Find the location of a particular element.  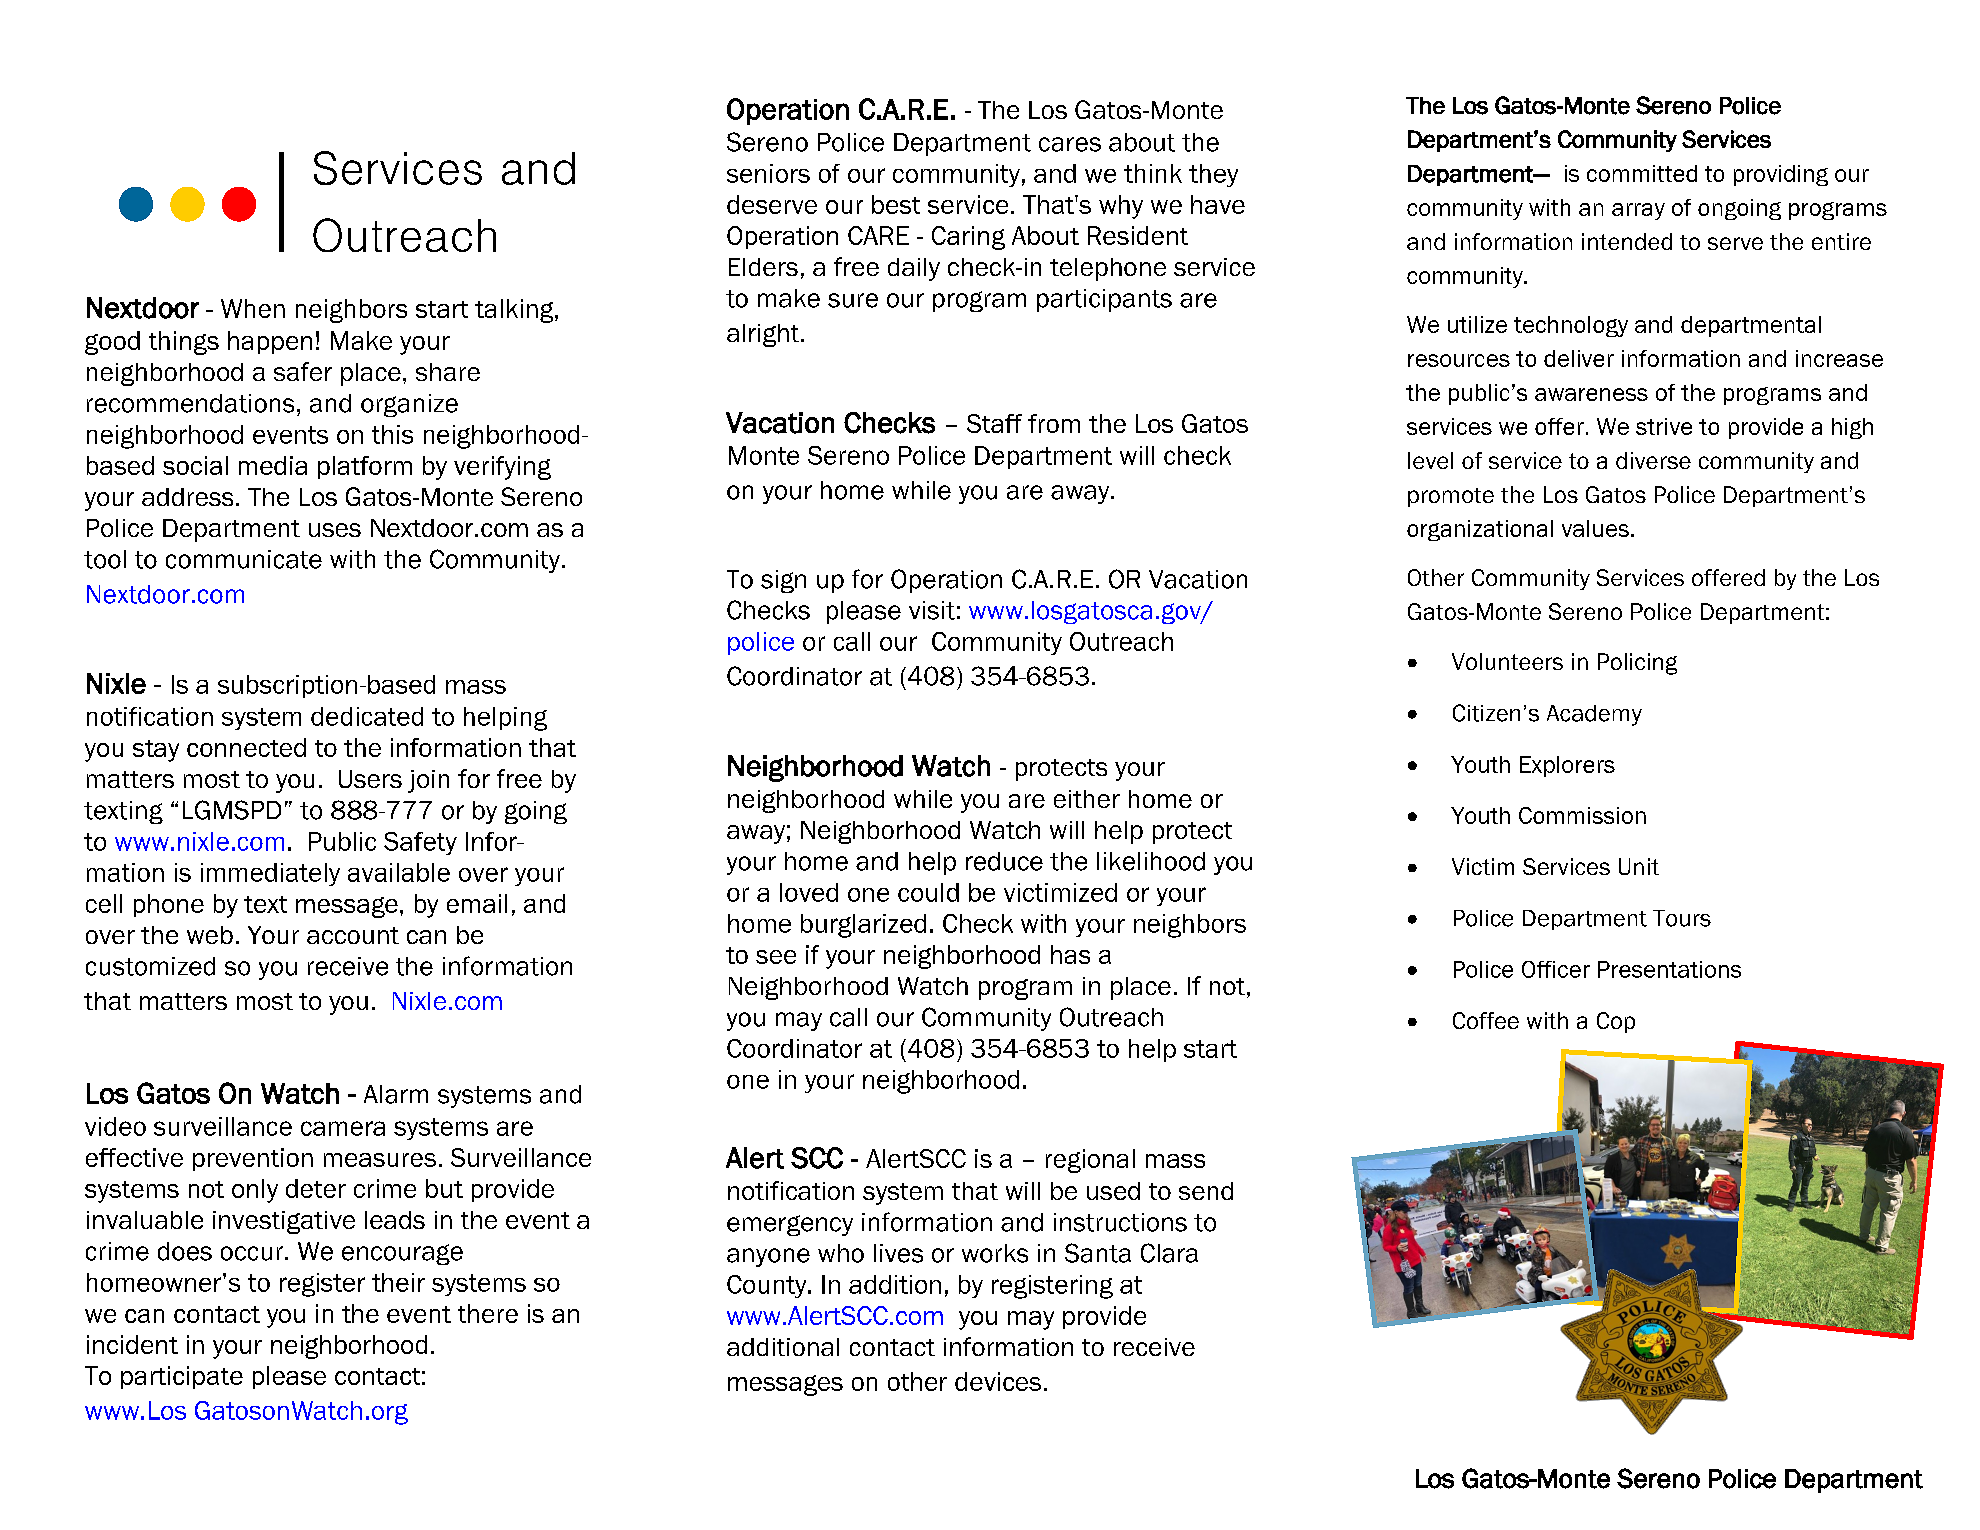

Explorers is located at coordinates (1567, 766).
